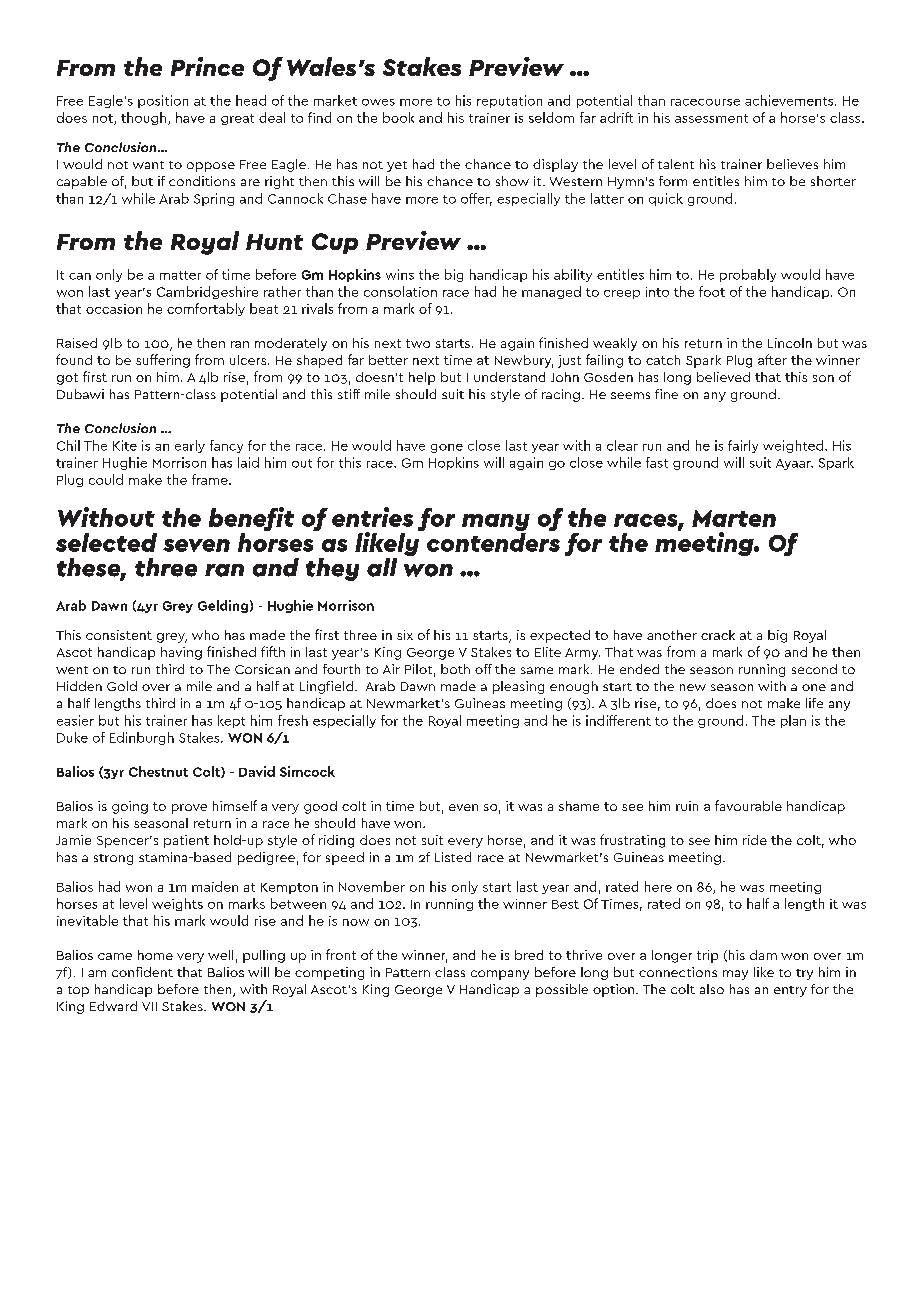 The width and height of the image is (924, 1308). What do you see at coordinates (509, 101) in the image?
I see `reputation` at bounding box center [509, 101].
